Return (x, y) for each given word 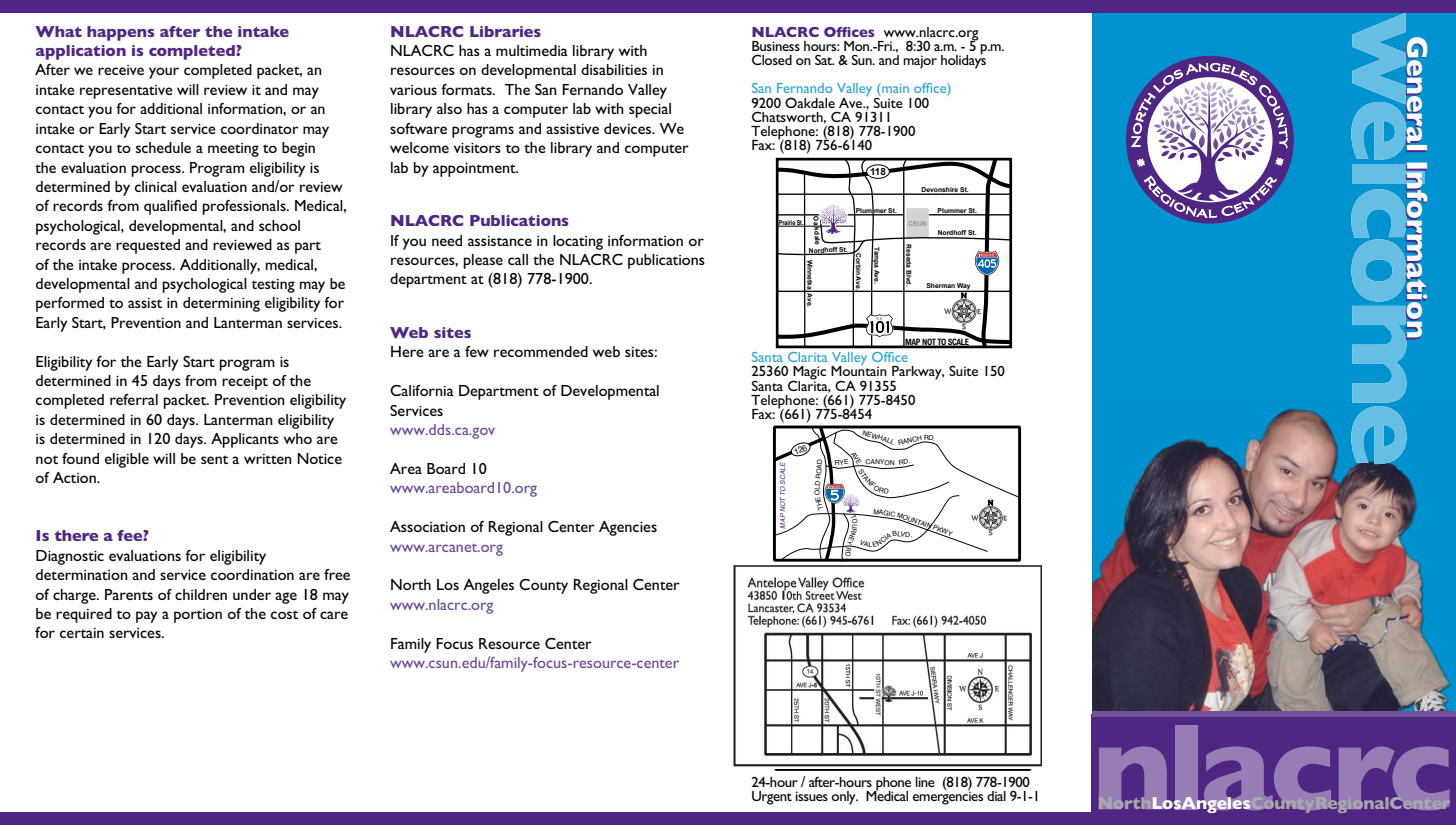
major (920, 61)
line (925, 782)
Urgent (772, 798)
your (164, 73)
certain (82, 633)
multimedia (532, 50)
